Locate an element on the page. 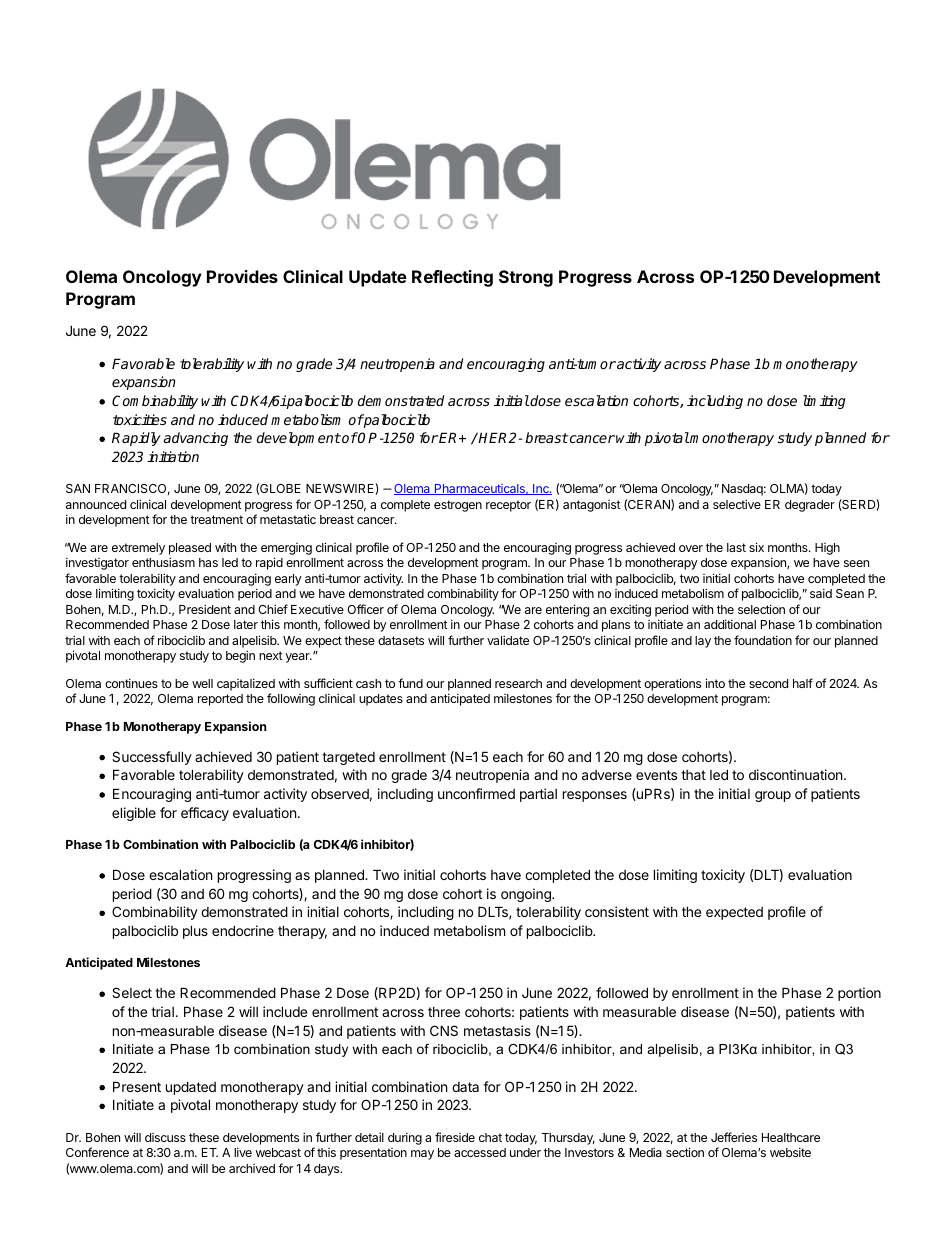 The image size is (952, 1233). six is located at coordinates (756, 547).
